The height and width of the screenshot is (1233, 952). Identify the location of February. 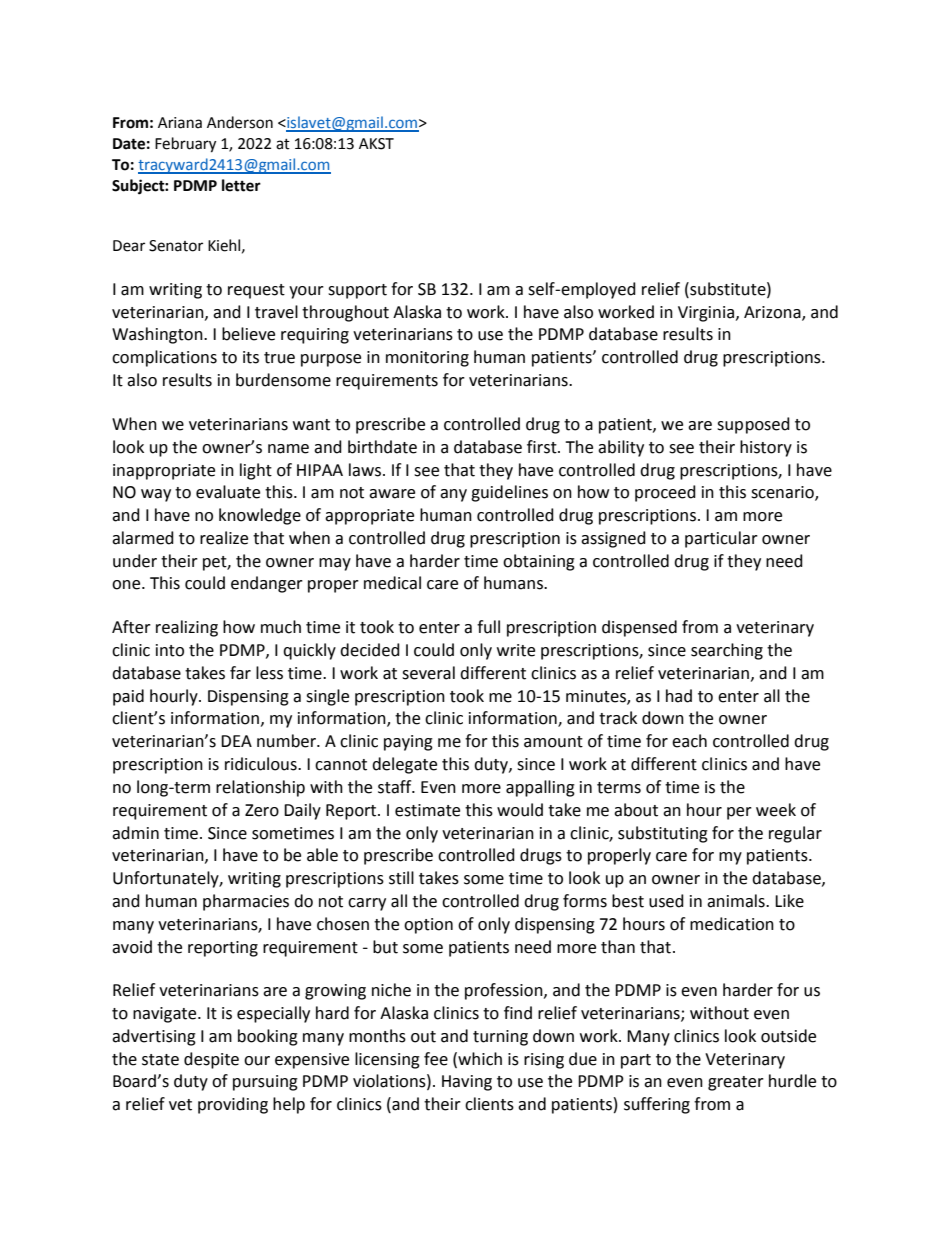
(185, 145).
